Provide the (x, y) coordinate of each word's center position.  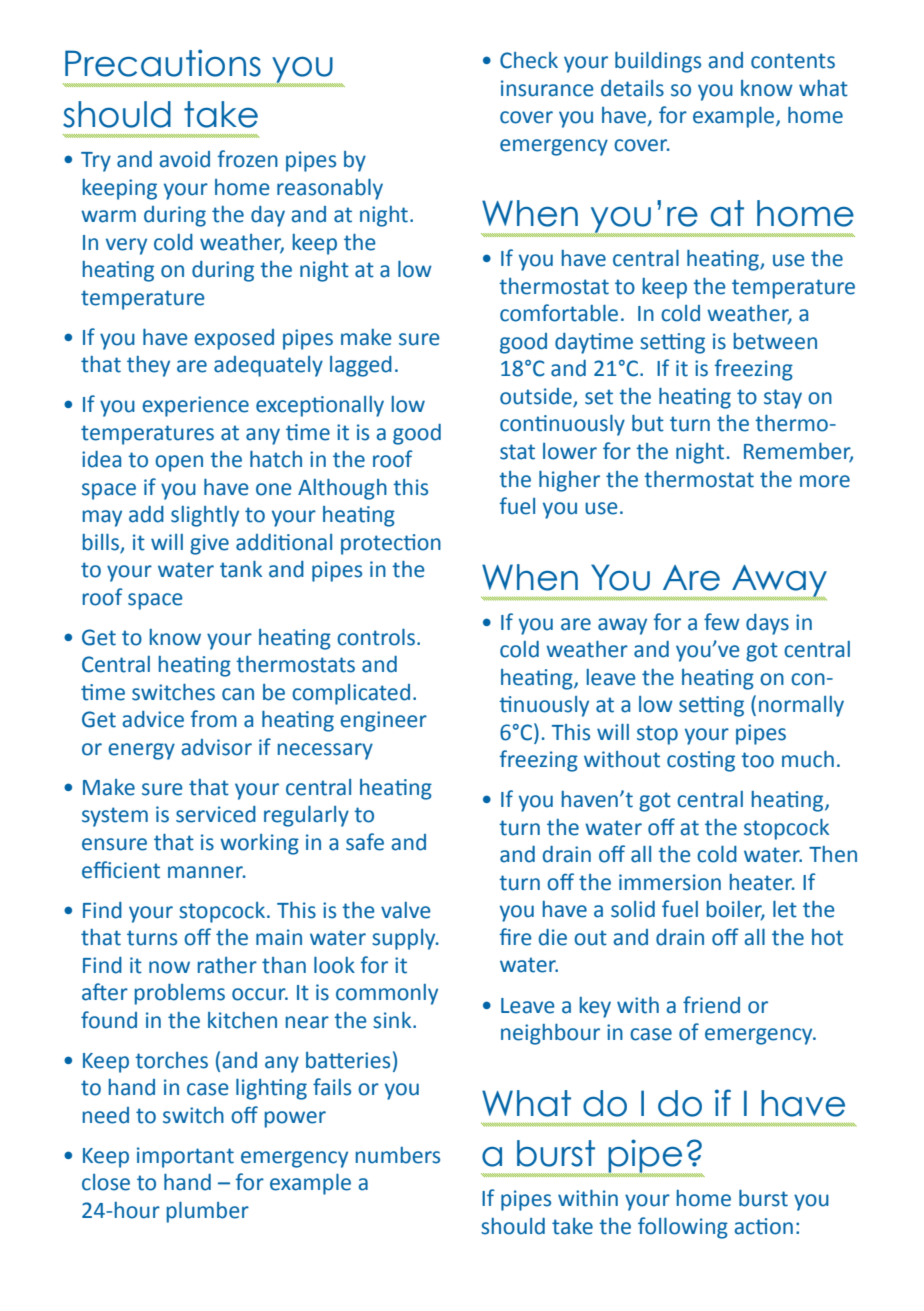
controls (376, 637)
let (785, 909)
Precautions (163, 63)
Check (529, 60)
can (238, 694)
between (775, 341)
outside (537, 397)
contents (793, 61)
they (148, 366)
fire (515, 937)
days (767, 624)
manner (207, 872)
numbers (398, 1155)
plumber (208, 1212)
